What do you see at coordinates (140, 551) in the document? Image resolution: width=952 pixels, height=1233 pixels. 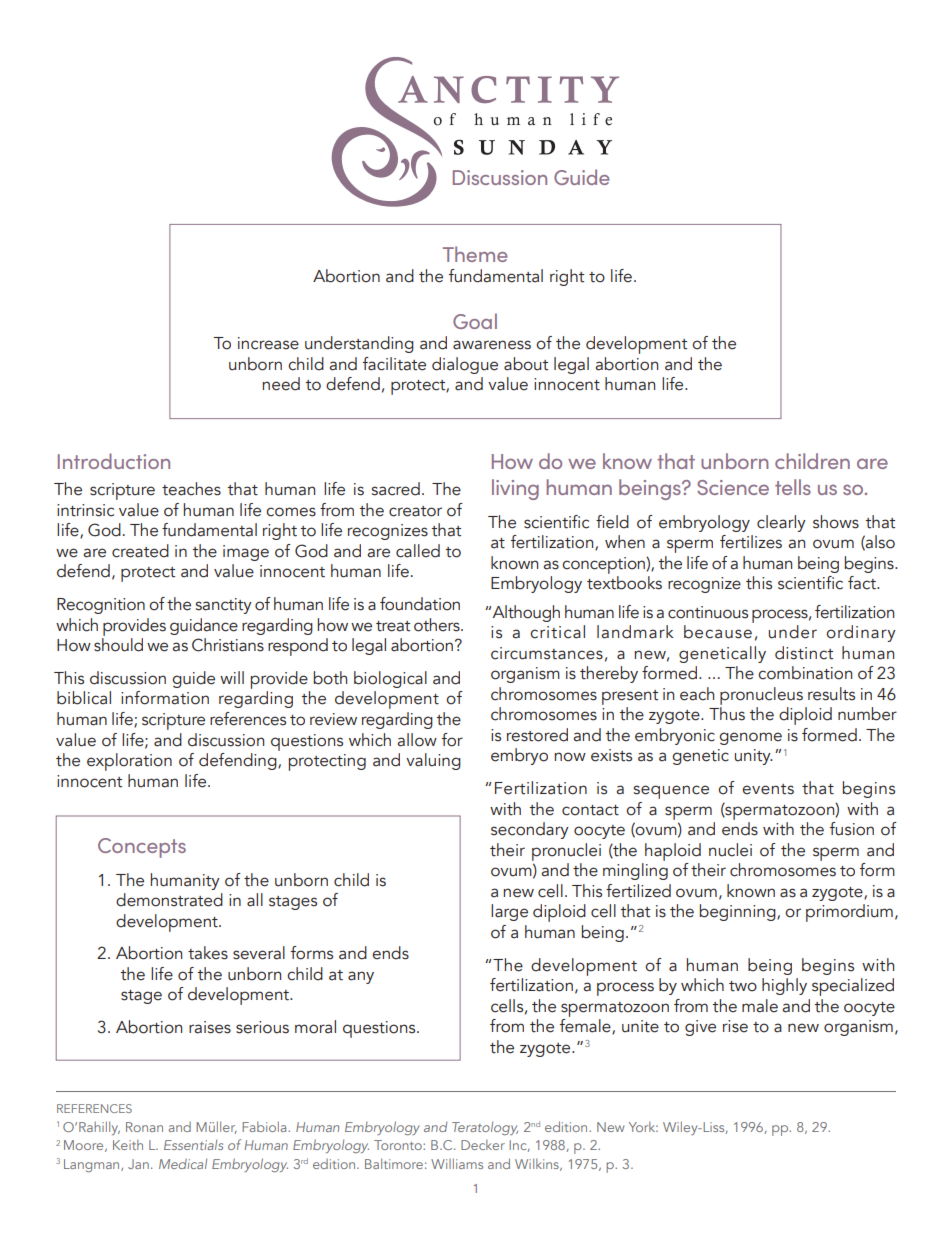 I see `created` at bounding box center [140, 551].
